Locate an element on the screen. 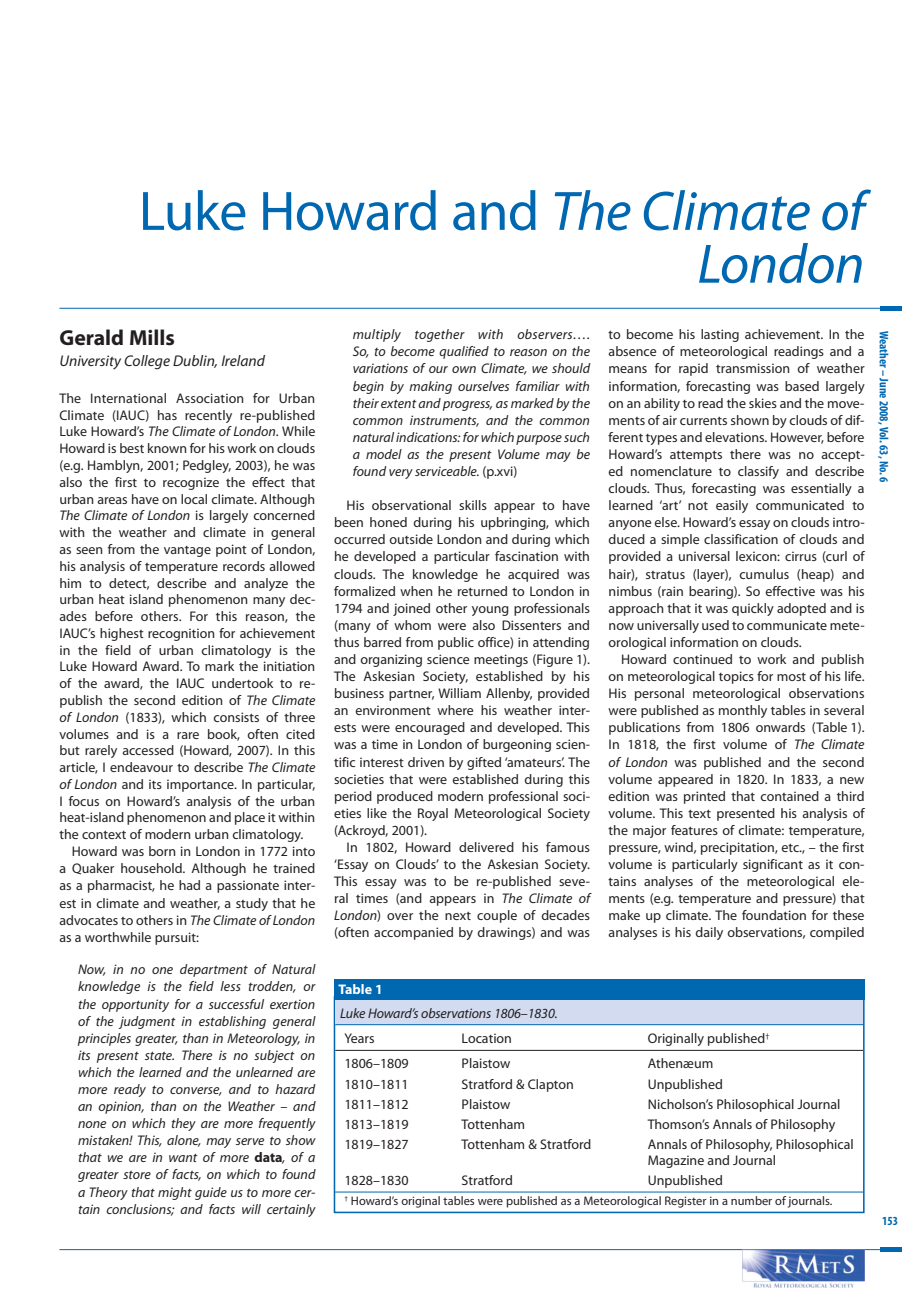  cumulus is located at coordinates (764, 574).
